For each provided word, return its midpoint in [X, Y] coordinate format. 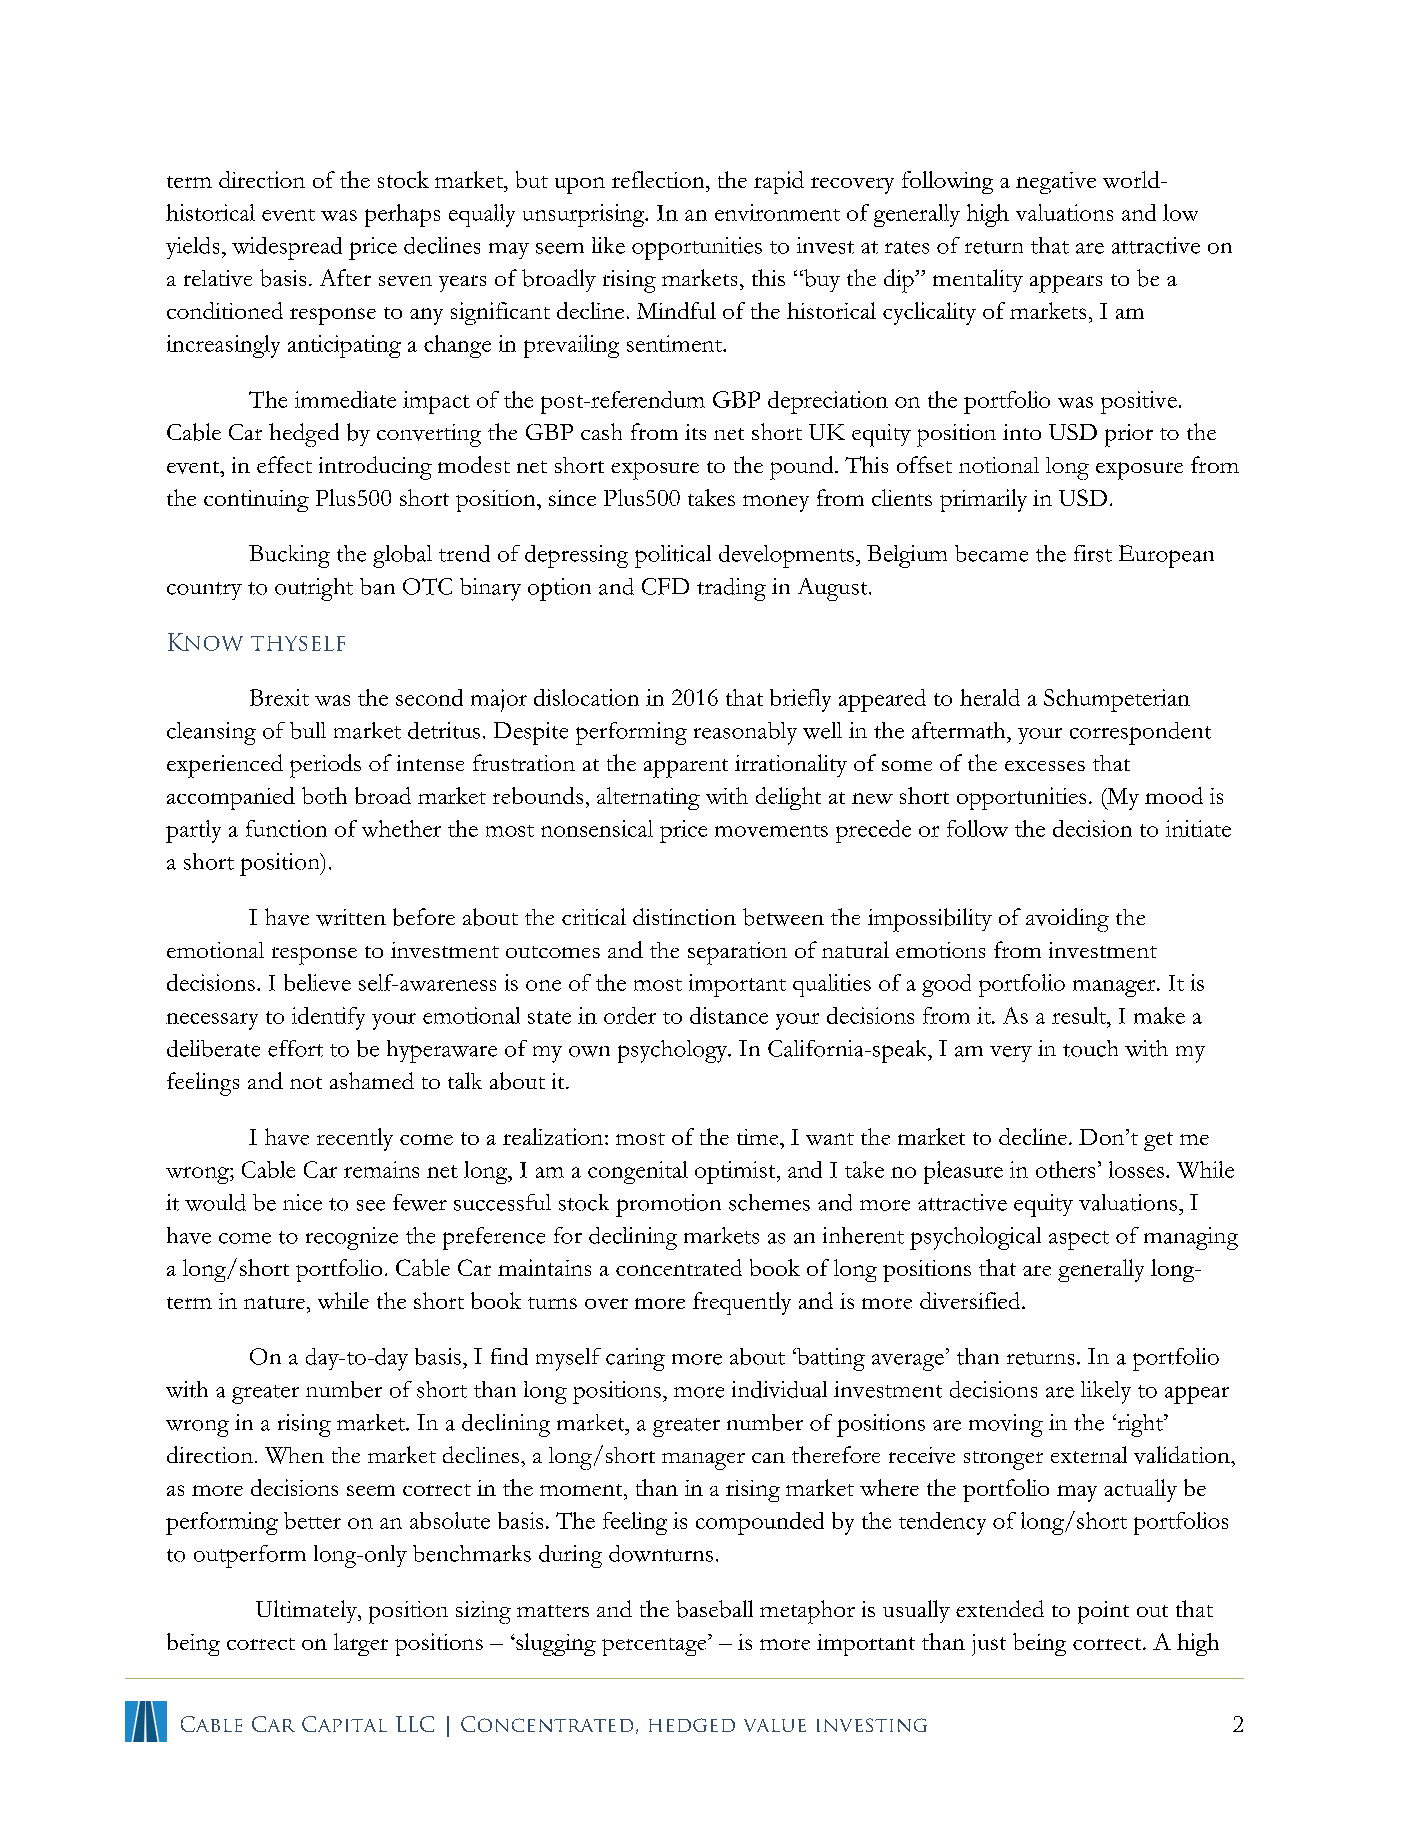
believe [317, 982]
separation [737, 953]
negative [1056, 183]
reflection [659, 179]
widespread [287, 248]
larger [361, 1644]
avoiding [1067, 920]
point [1103, 1612]
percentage [655, 1647]
